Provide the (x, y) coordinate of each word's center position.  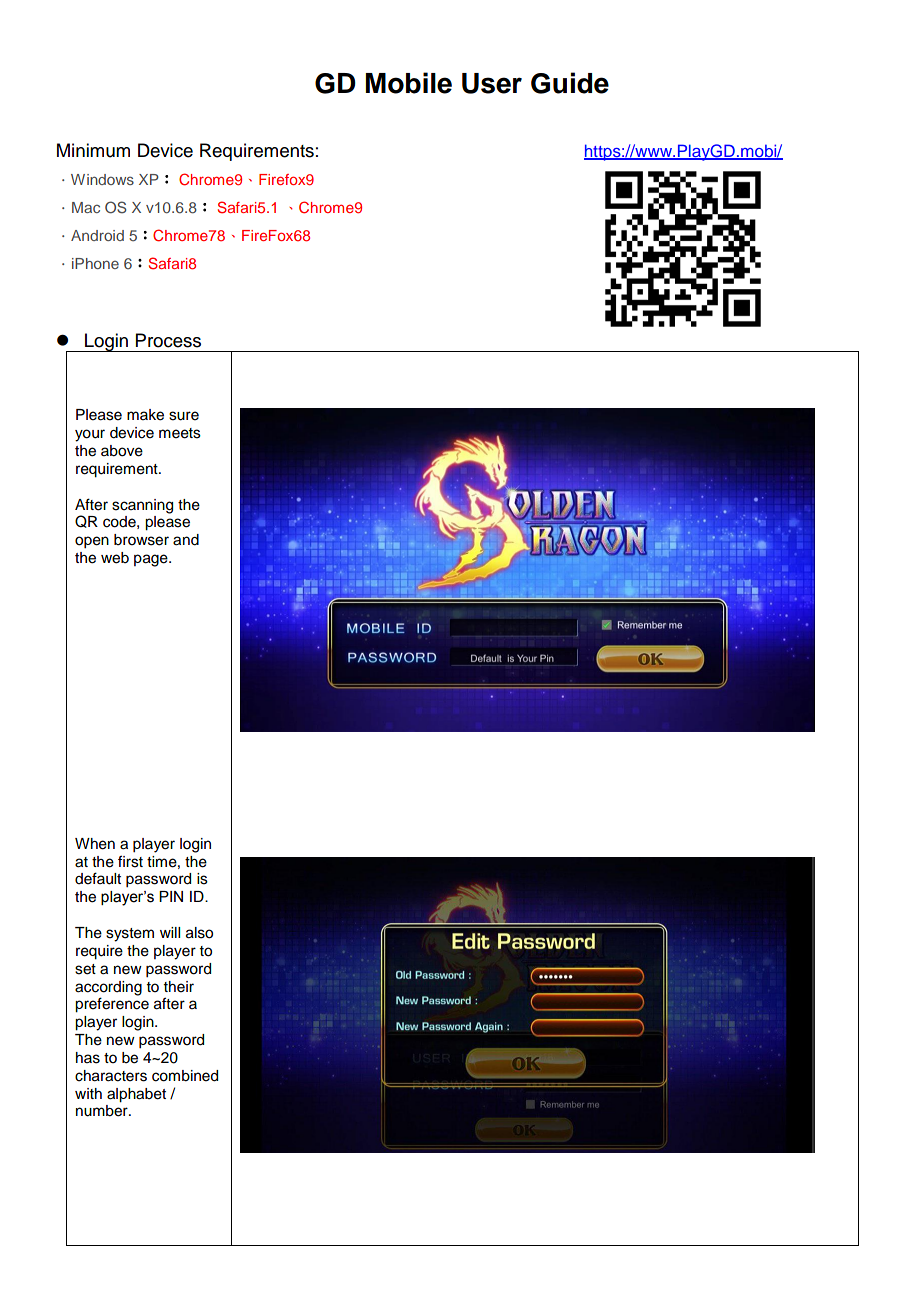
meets (180, 433)
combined (185, 1076)
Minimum (93, 150)
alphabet (136, 1095)
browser (141, 540)
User (492, 83)
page (152, 560)
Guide (570, 83)
